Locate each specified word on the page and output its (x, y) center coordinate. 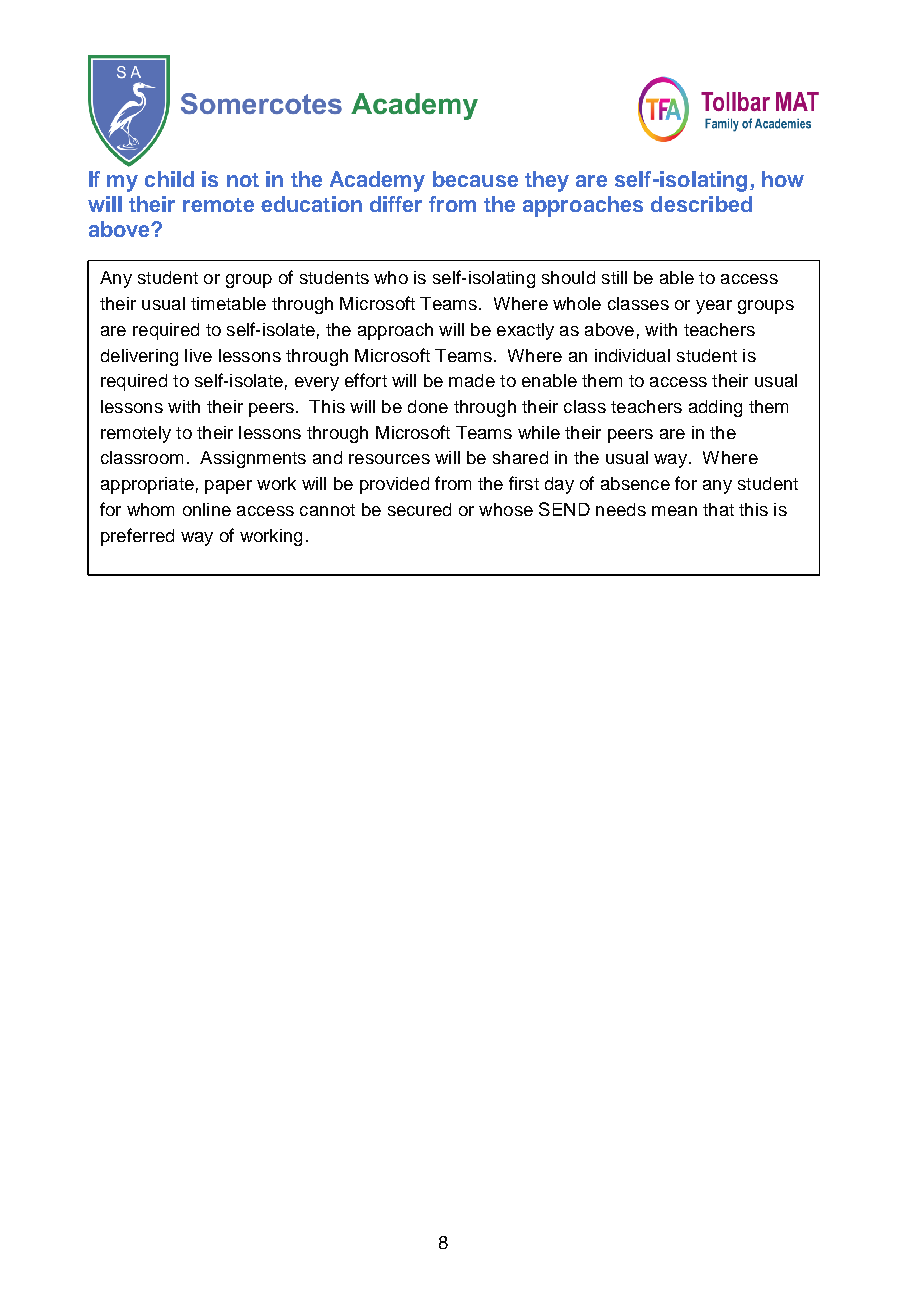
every (317, 384)
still (614, 277)
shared (520, 457)
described (701, 204)
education (311, 204)
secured (419, 509)
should (568, 277)
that (718, 509)
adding (715, 408)
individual (632, 355)
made (472, 380)
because (475, 179)
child (169, 179)
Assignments (253, 459)
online (207, 509)
